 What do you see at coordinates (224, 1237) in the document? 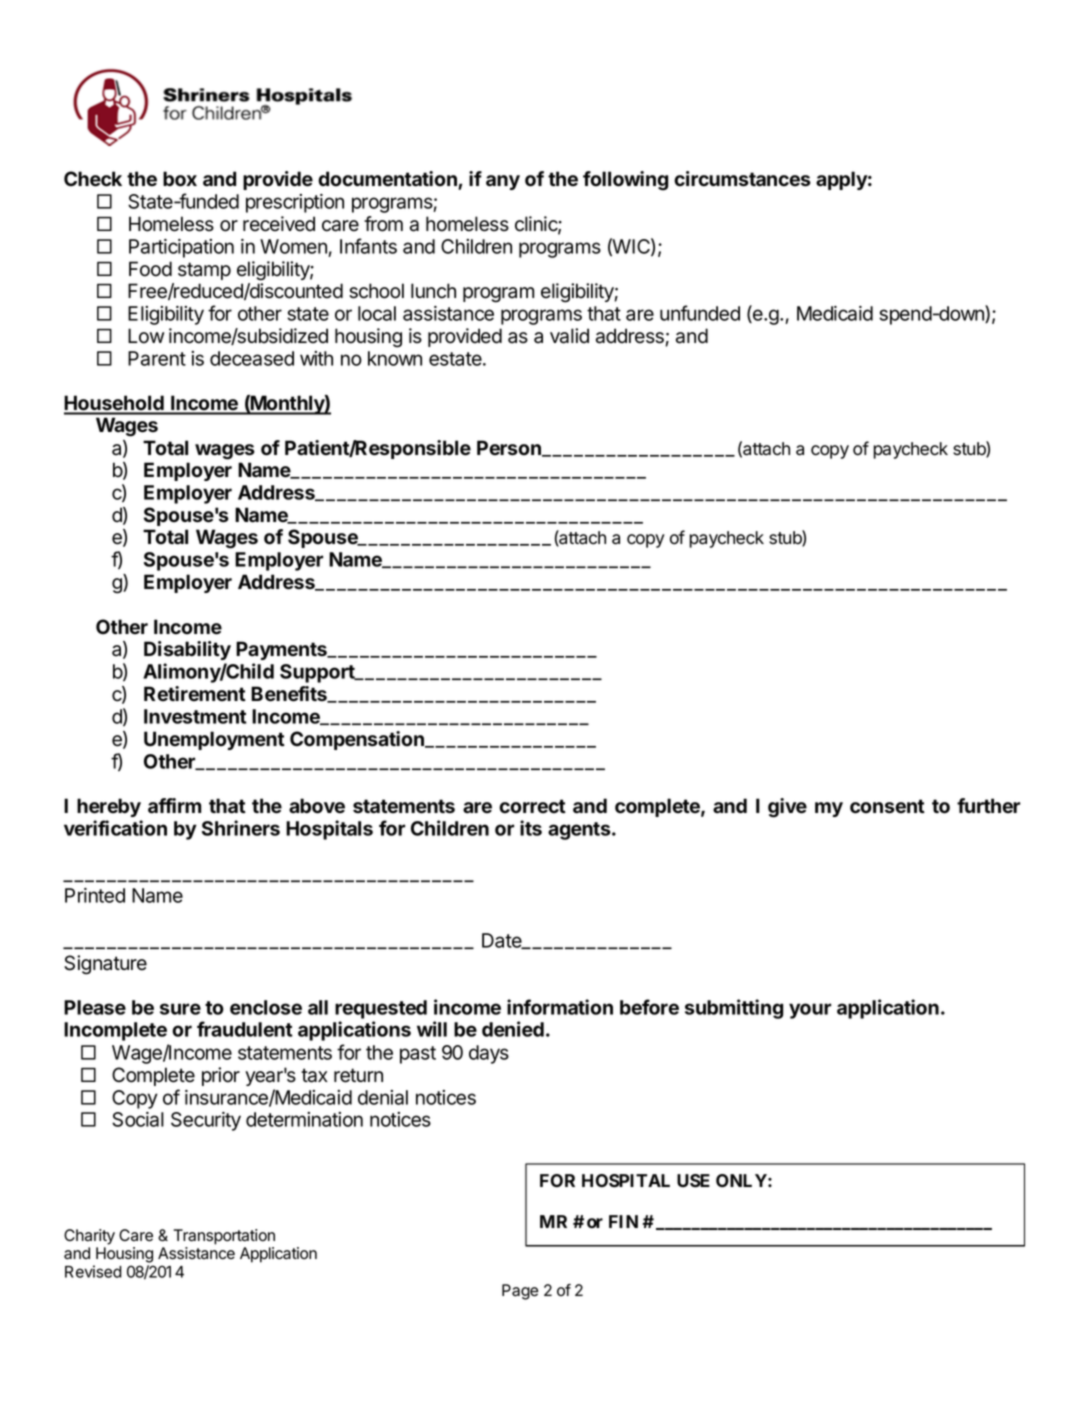
I see `Transportation` at bounding box center [224, 1237].
